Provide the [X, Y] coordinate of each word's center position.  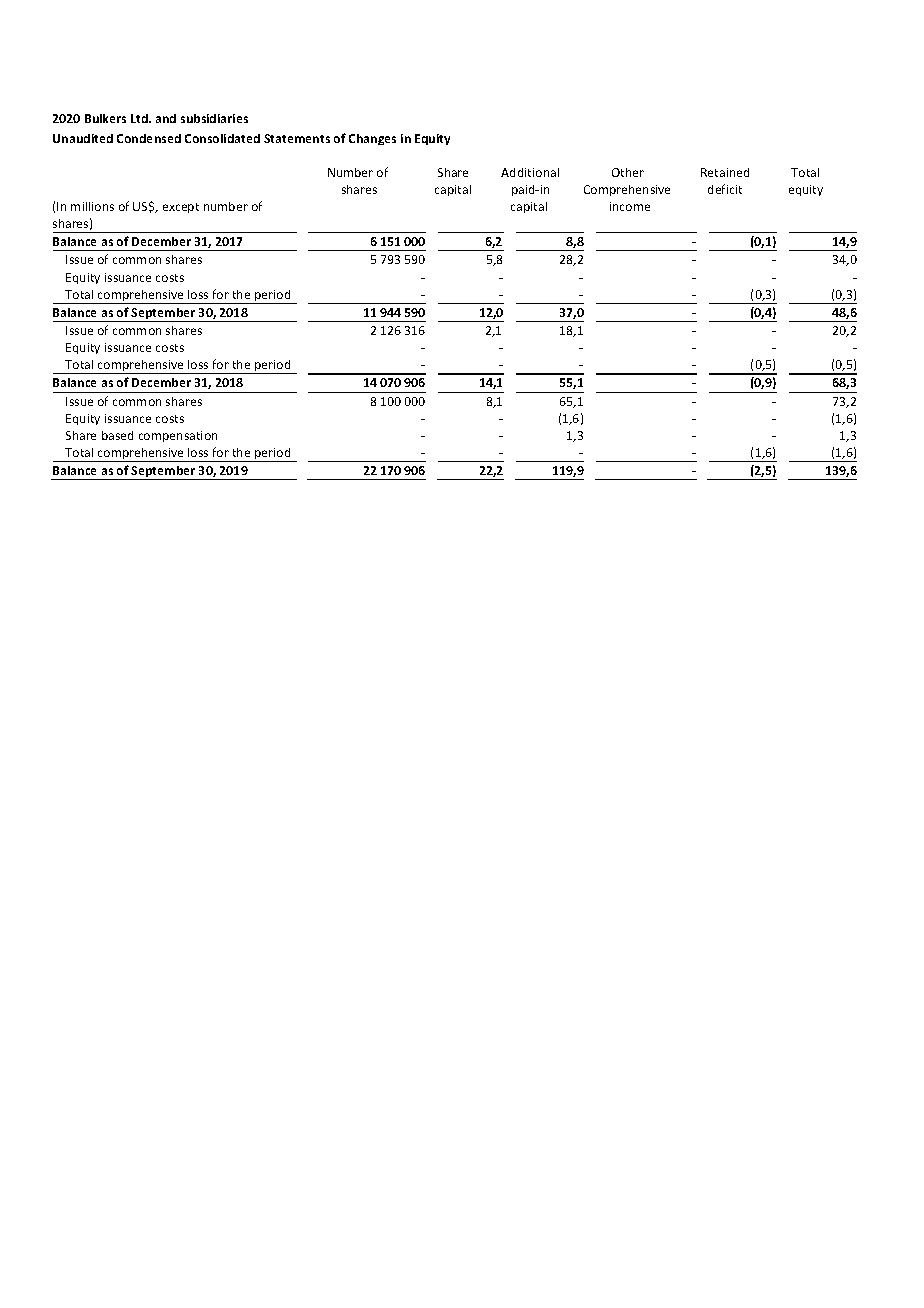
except [181, 208]
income [630, 206]
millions [92, 206]
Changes [372, 139]
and [166, 118]
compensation [178, 436]
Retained [725, 172]
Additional [530, 172]
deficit [725, 189]
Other [628, 172]
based [117, 435]
